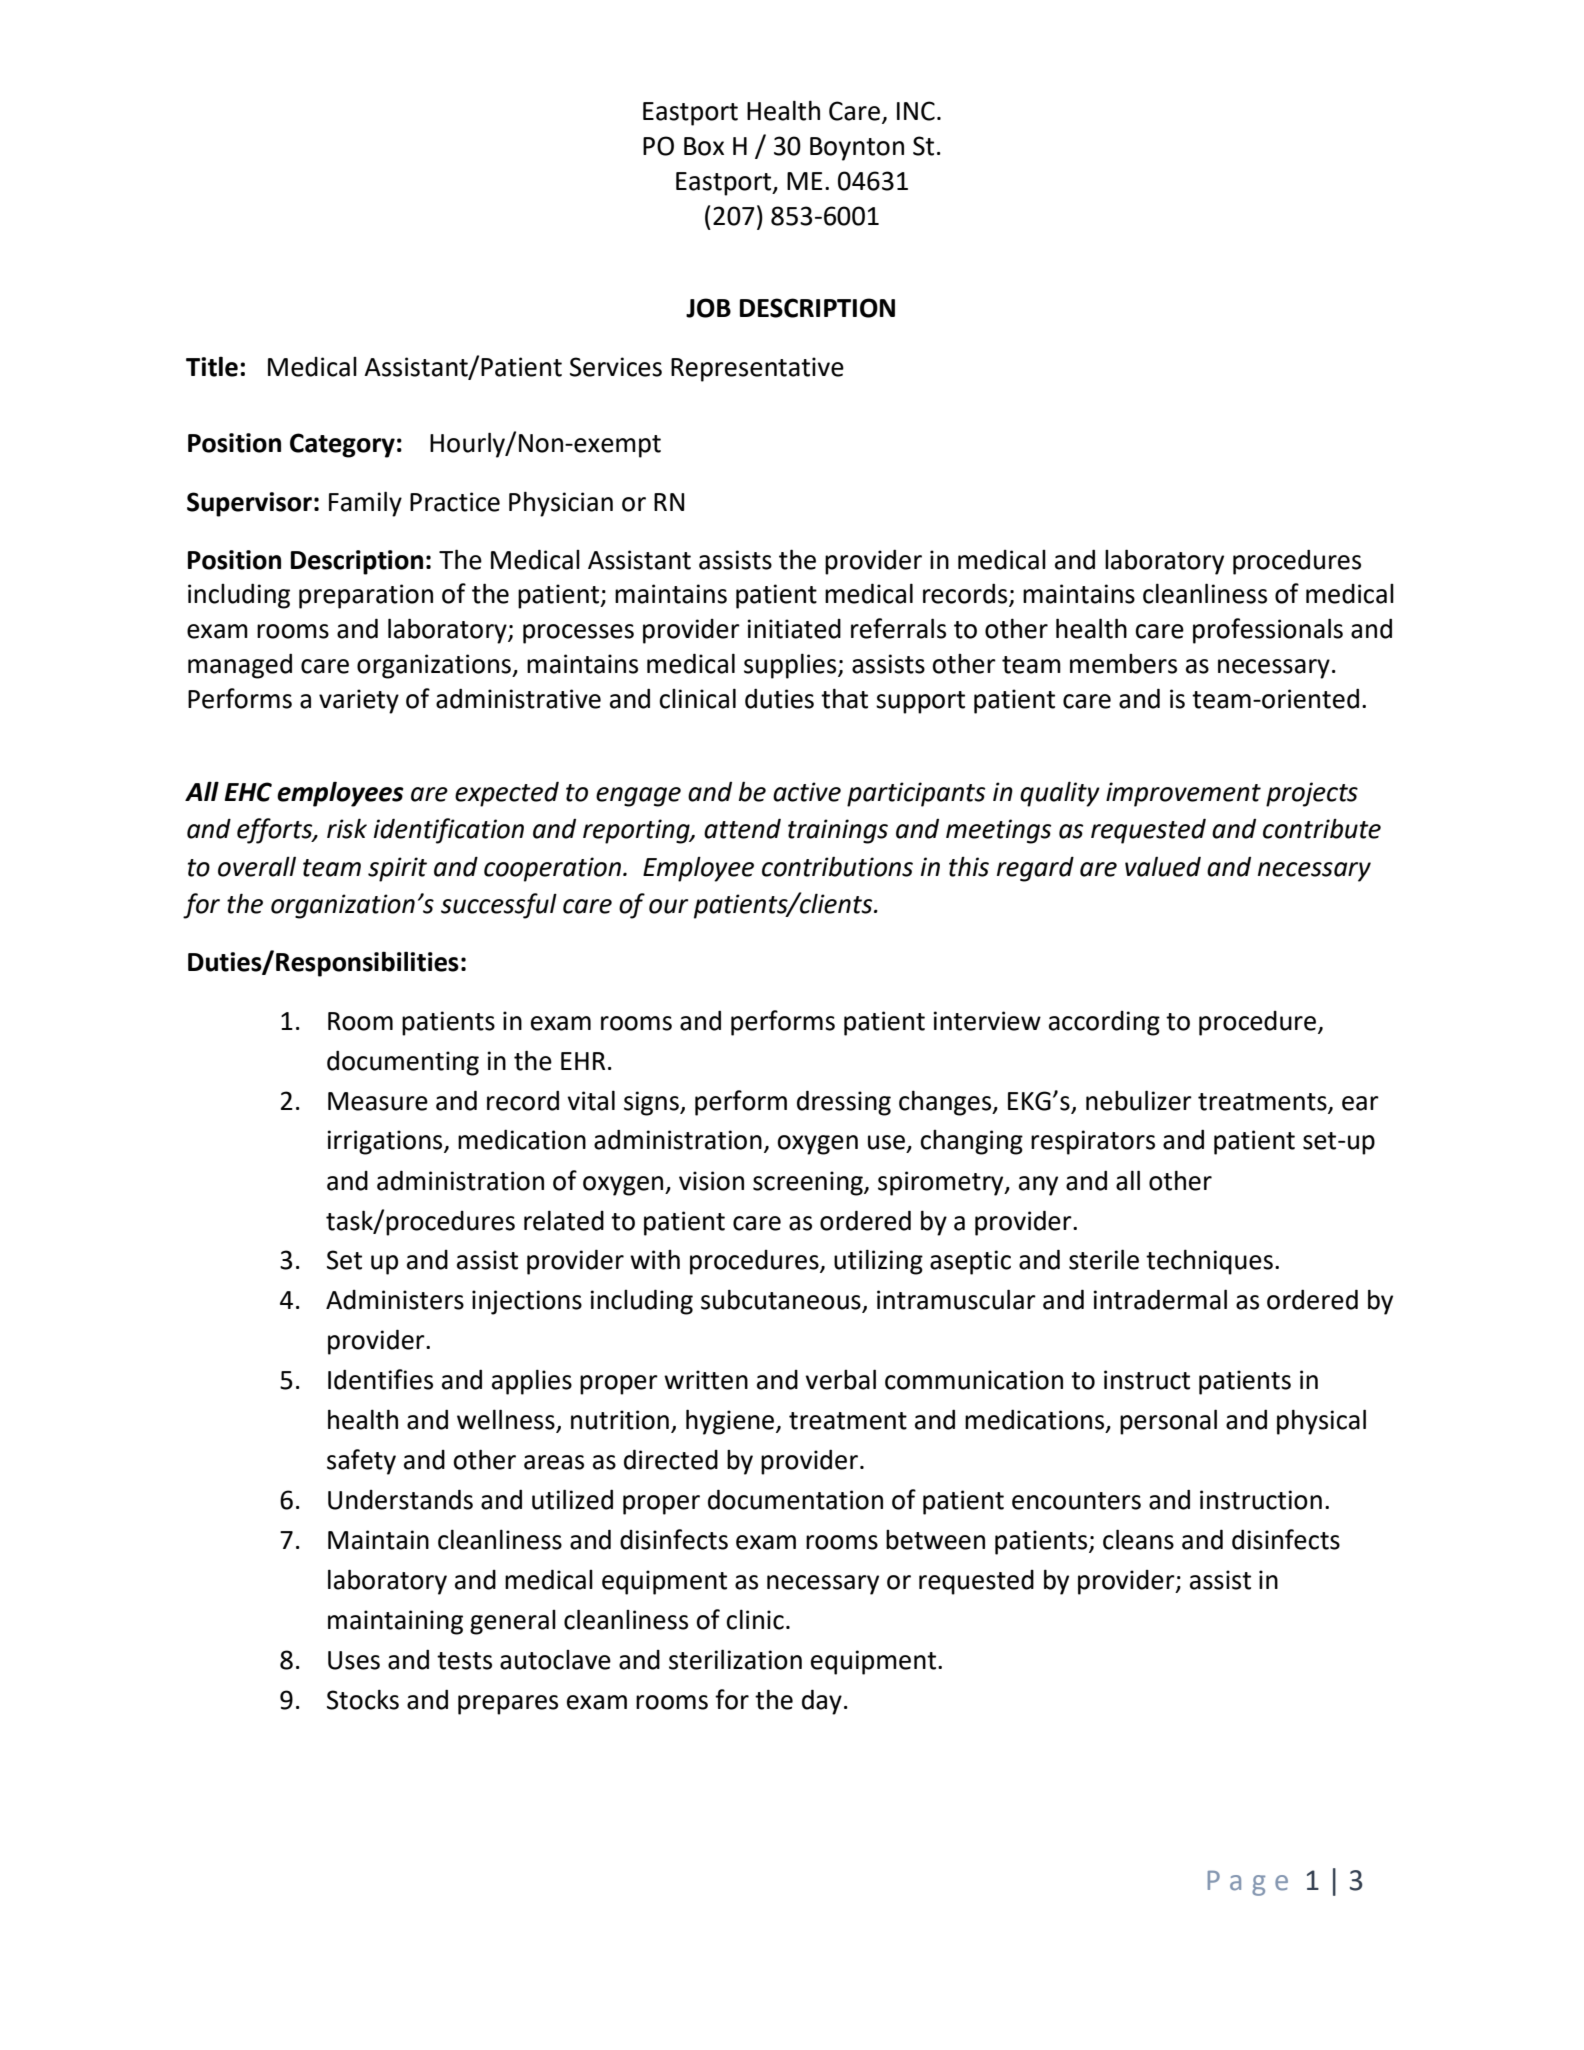 Image resolution: width=1584 pixels, height=2050 pixels. Describe the element at coordinates (1104, 1023) in the screenshot. I see `according` at that location.
